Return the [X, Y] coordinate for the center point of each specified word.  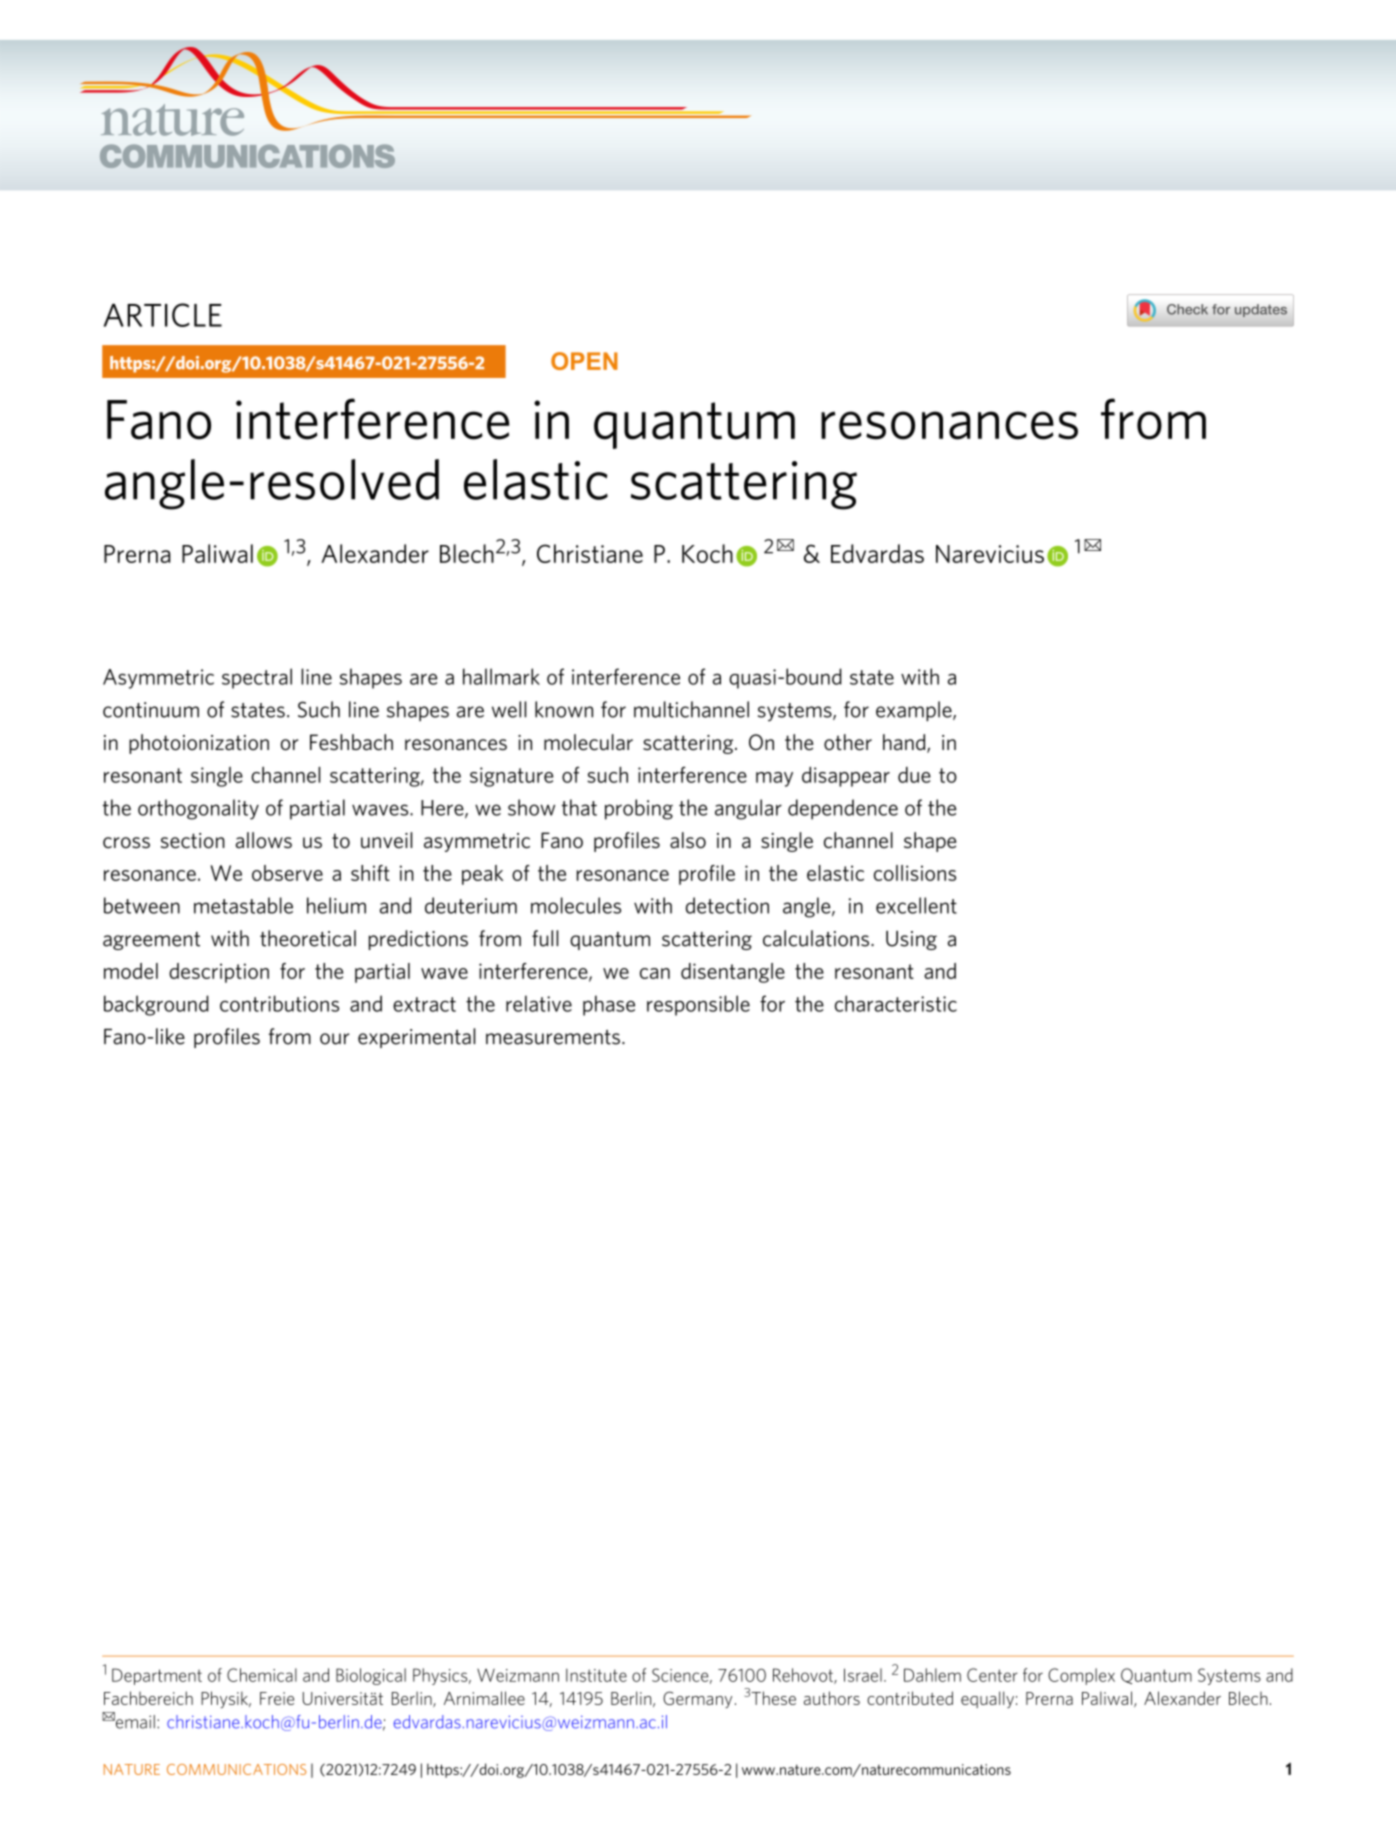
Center [992, 1675]
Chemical [262, 1675]
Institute [596, 1675]
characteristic [896, 1003]
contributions [279, 1003]
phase [609, 1005]
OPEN [584, 361]
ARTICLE [163, 315]
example [915, 711]
